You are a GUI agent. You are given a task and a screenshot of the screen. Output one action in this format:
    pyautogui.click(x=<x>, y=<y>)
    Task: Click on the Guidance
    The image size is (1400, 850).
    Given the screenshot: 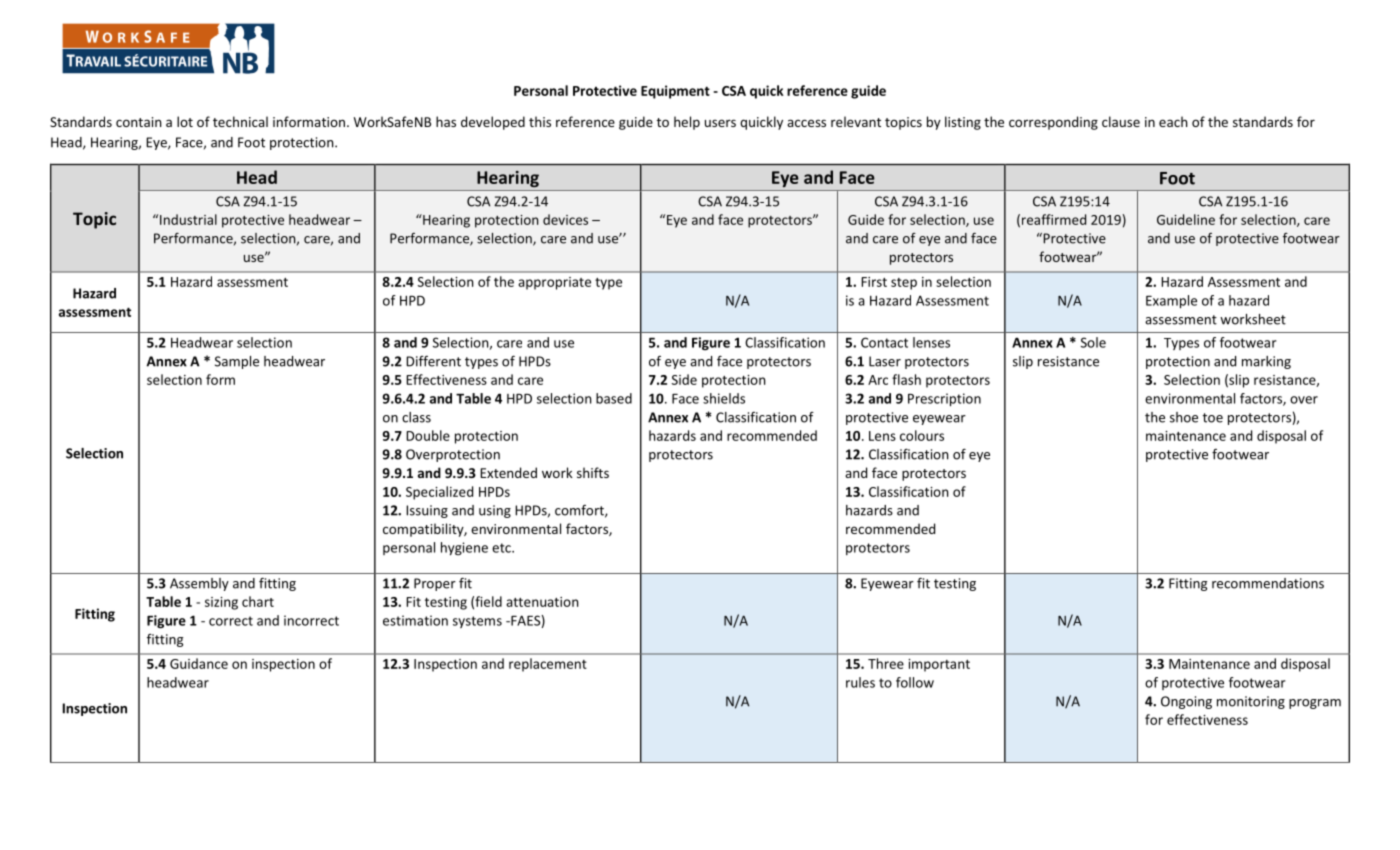 What is the action you would take?
    pyautogui.click(x=199, y=663)
